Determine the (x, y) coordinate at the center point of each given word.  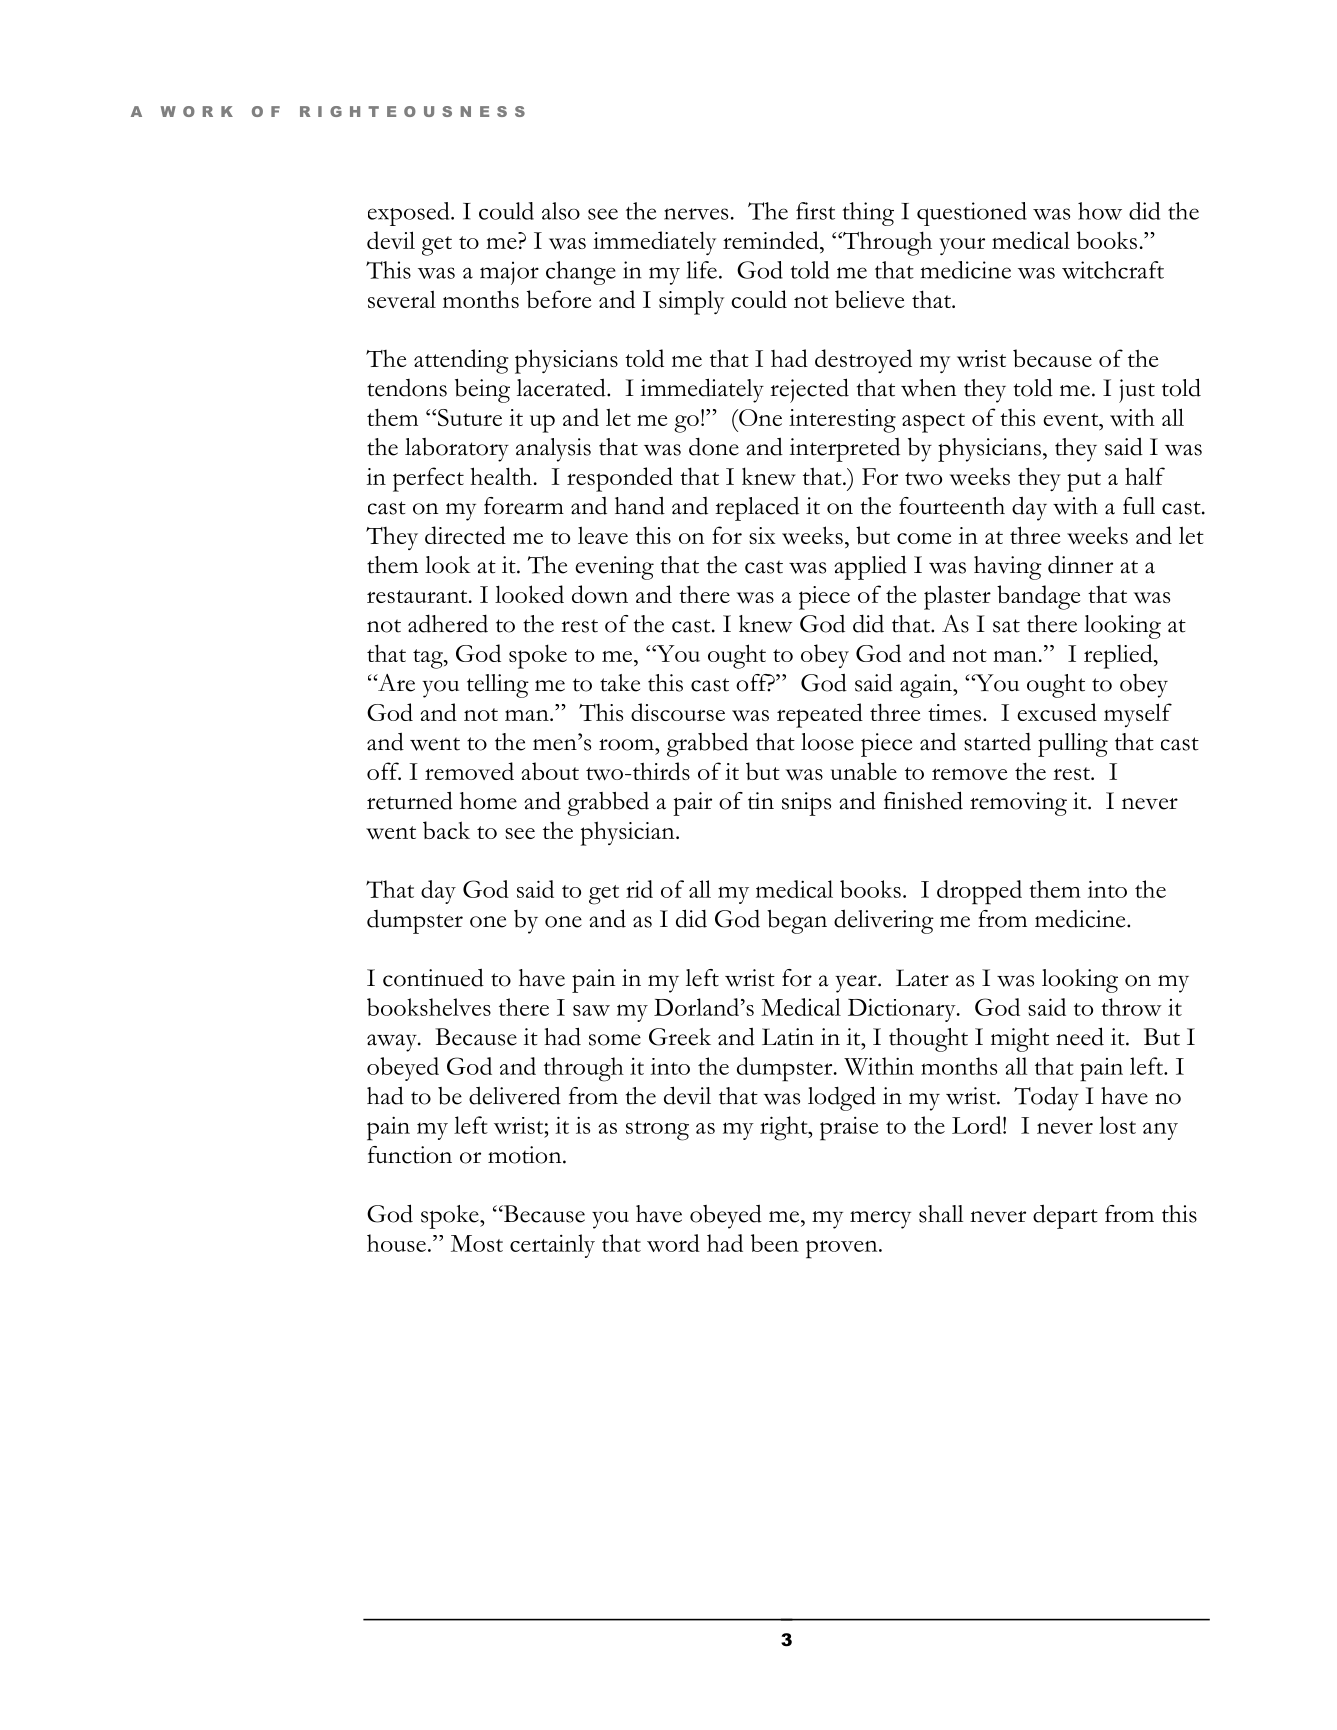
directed (465, 535)
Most (477, 1243)
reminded (772, 240)
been (775, 1243)
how (1100, 211)
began (797, 922)
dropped (979, 892)
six (762, 535)
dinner (1080, 565)
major (509, 273)
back (446, 830)
